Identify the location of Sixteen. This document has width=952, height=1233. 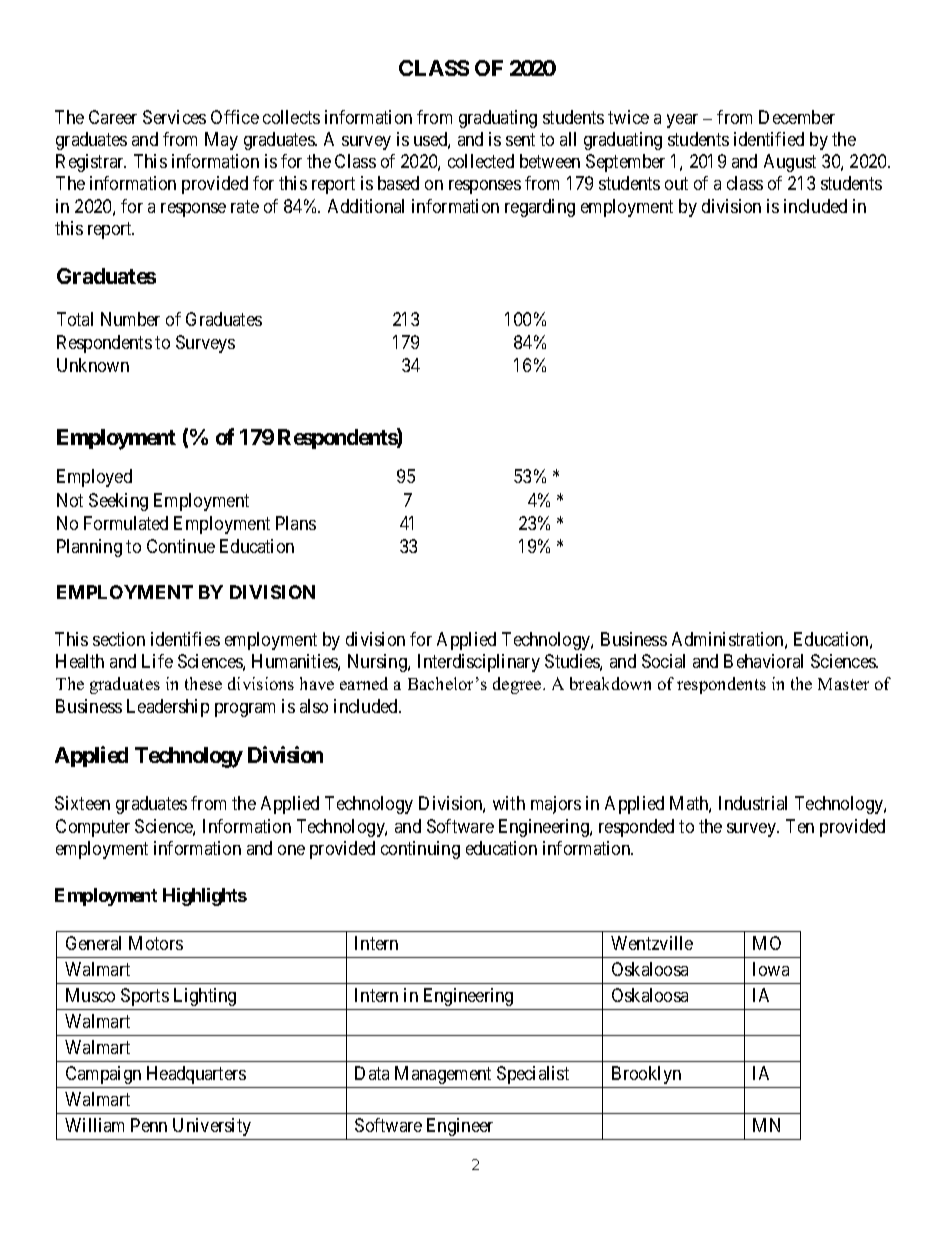
(82, 803).
